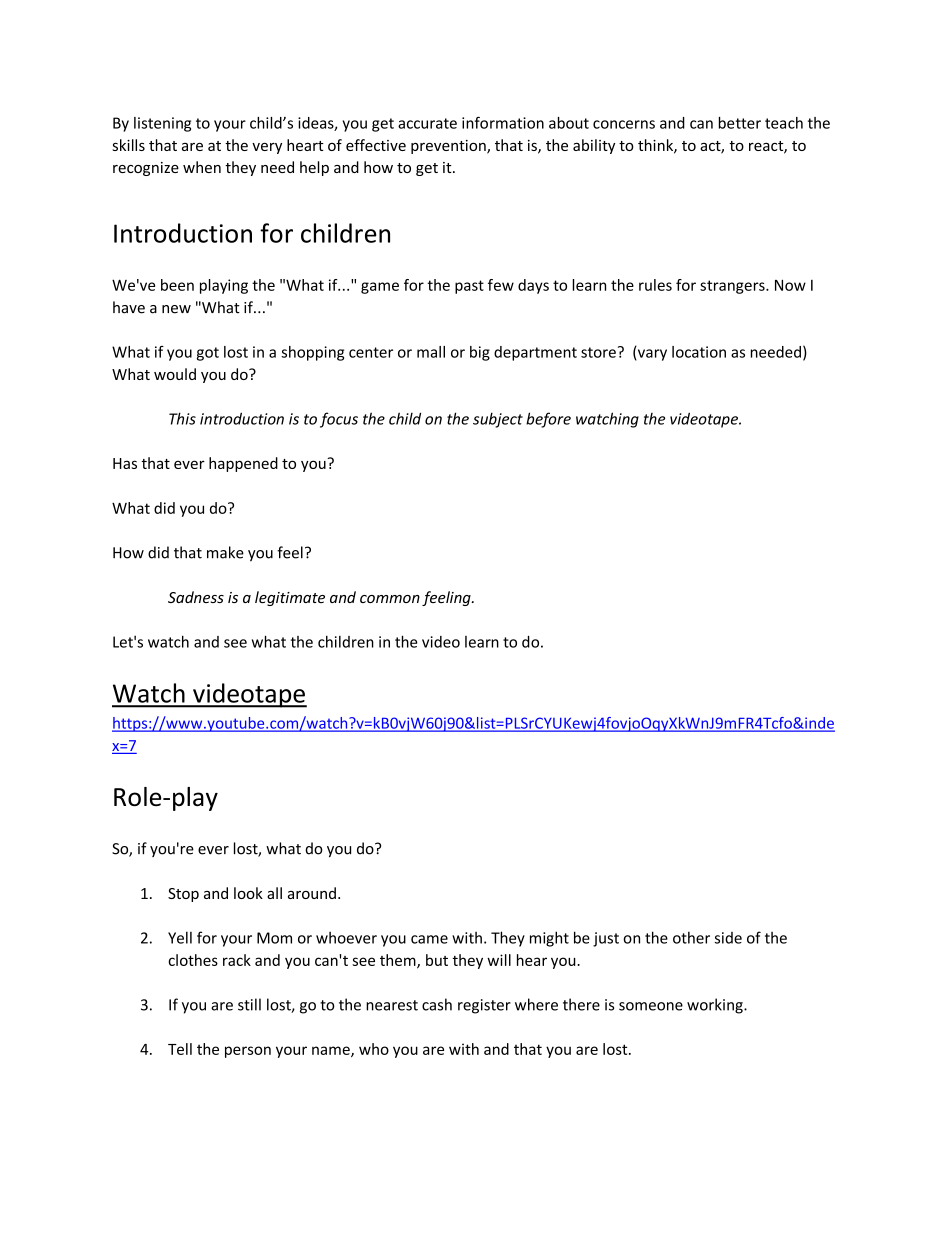 The height and width of the screenshot is (1233, 952). What do you see at coordinates (437, 1004) in the screenshot?
I see `cash` at bounding box center [437, 1004].
